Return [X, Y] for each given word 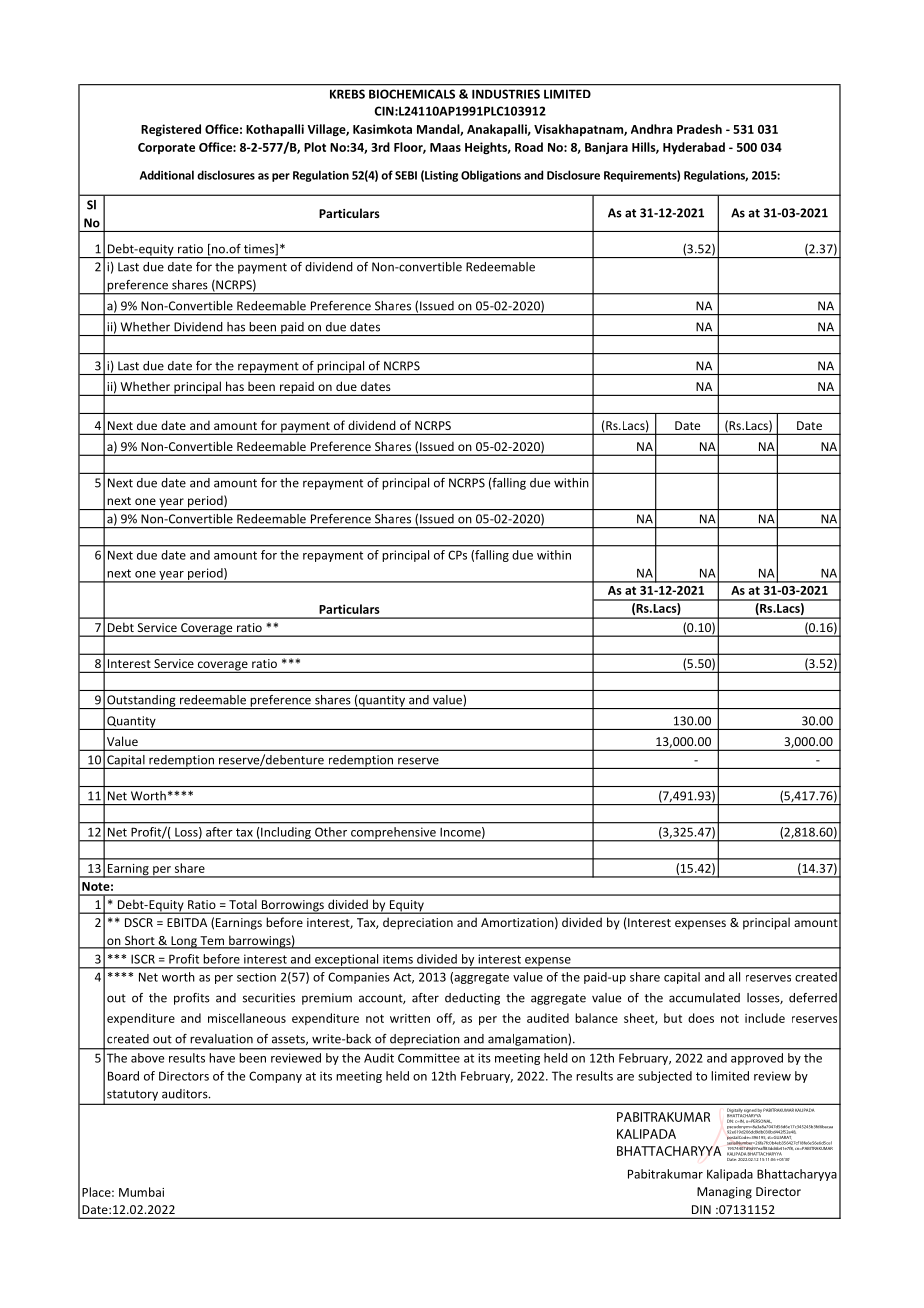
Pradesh [699, 129]
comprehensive [393, 834]
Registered [171, 130]
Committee [429, 1058]
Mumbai [141, 1192]
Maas [445, 147]
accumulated [704, 998]
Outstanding [141, 702]
